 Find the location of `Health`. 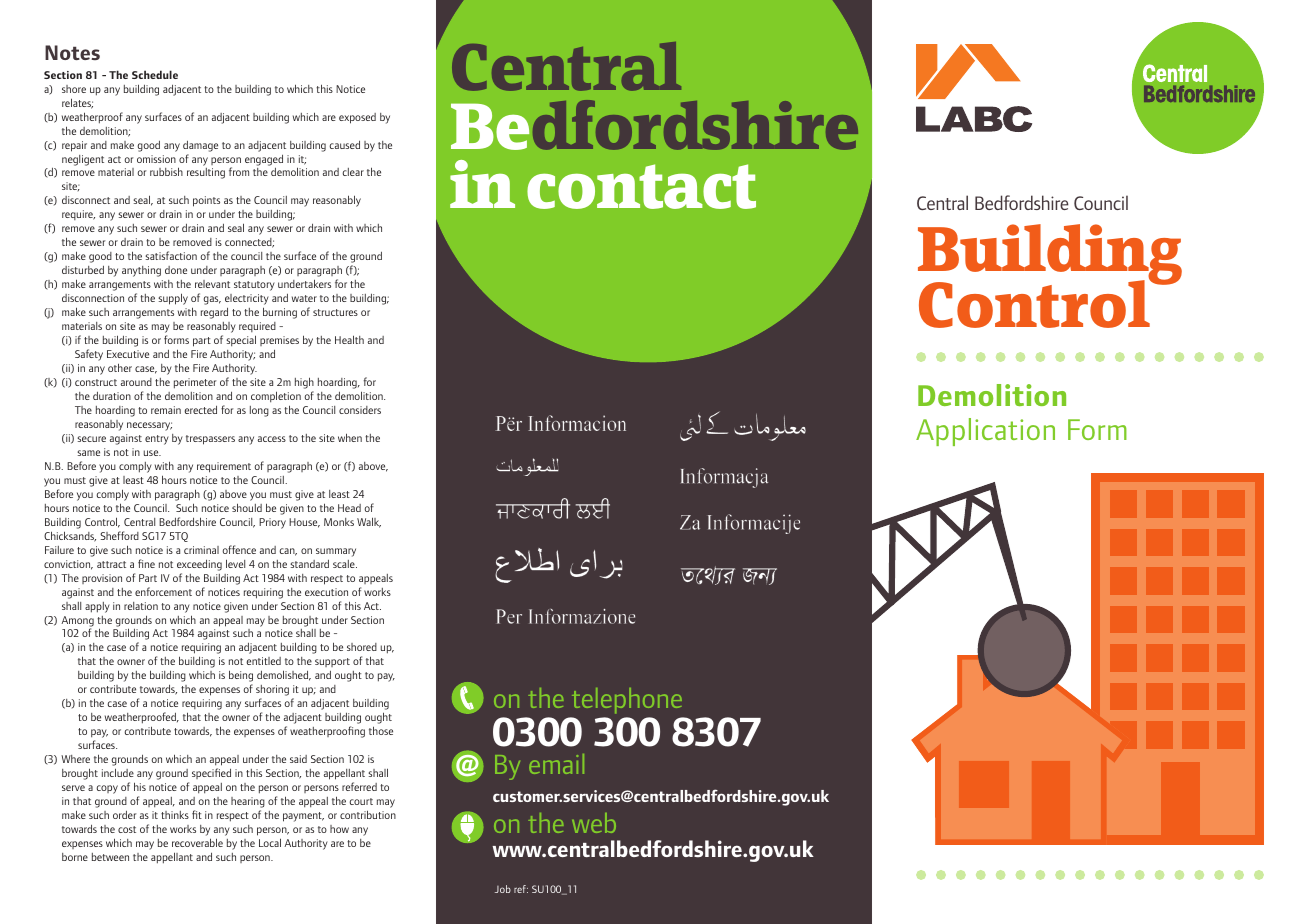

Health is located at coordinates (349, 339).
